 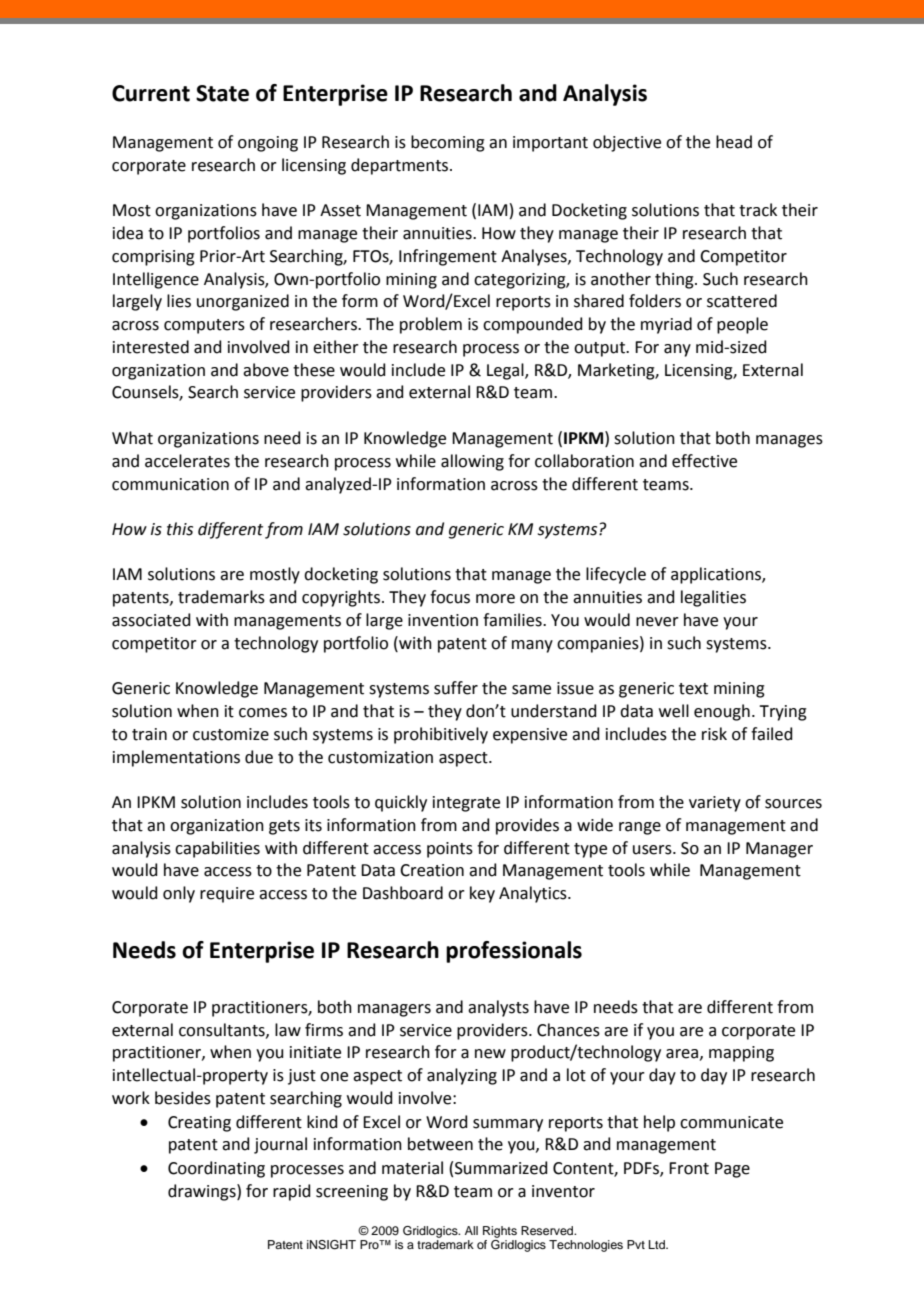 I want to click on State, so click(x=222, y=93).
